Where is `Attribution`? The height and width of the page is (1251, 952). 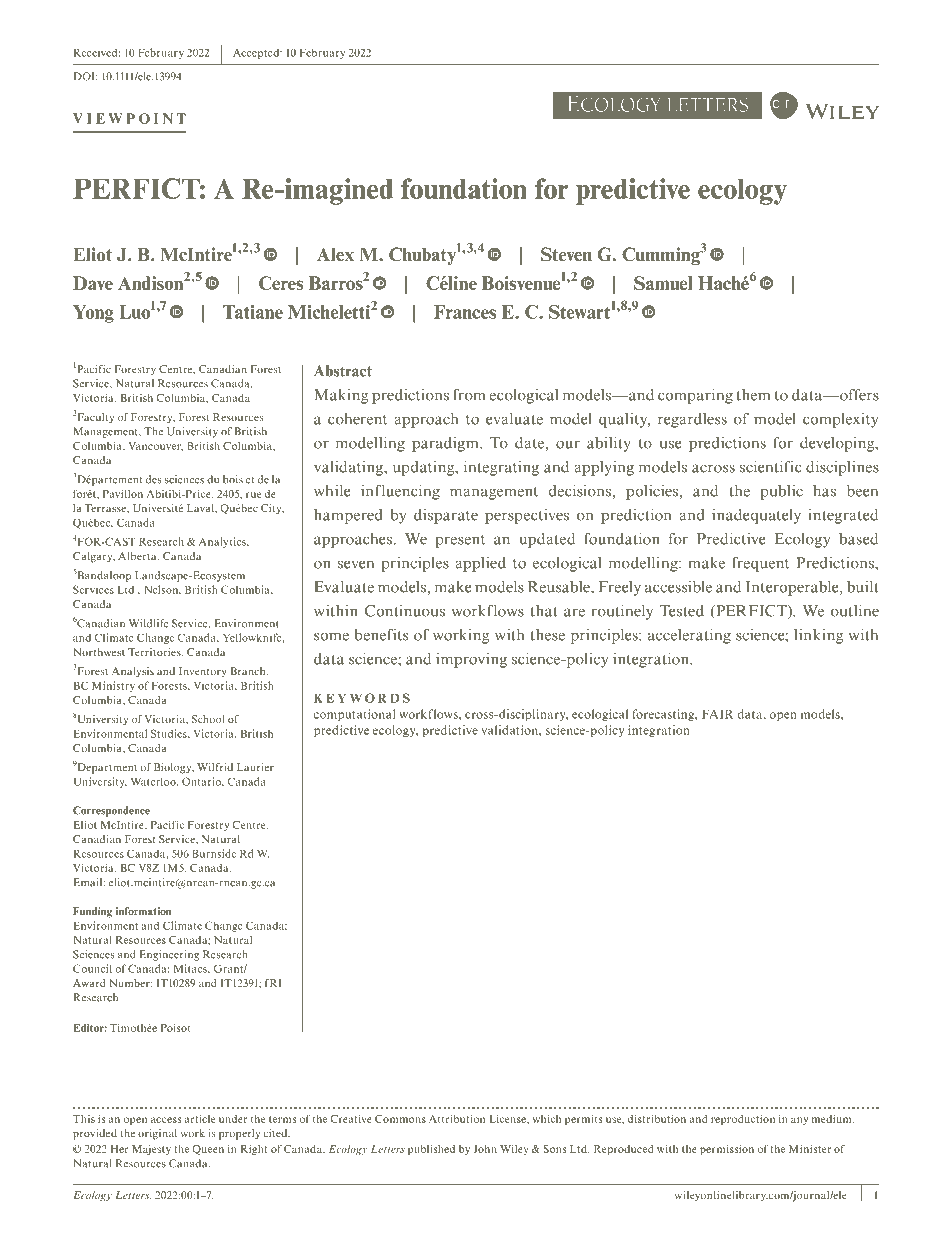 Attribution is located at coordinates (457, 1119).
